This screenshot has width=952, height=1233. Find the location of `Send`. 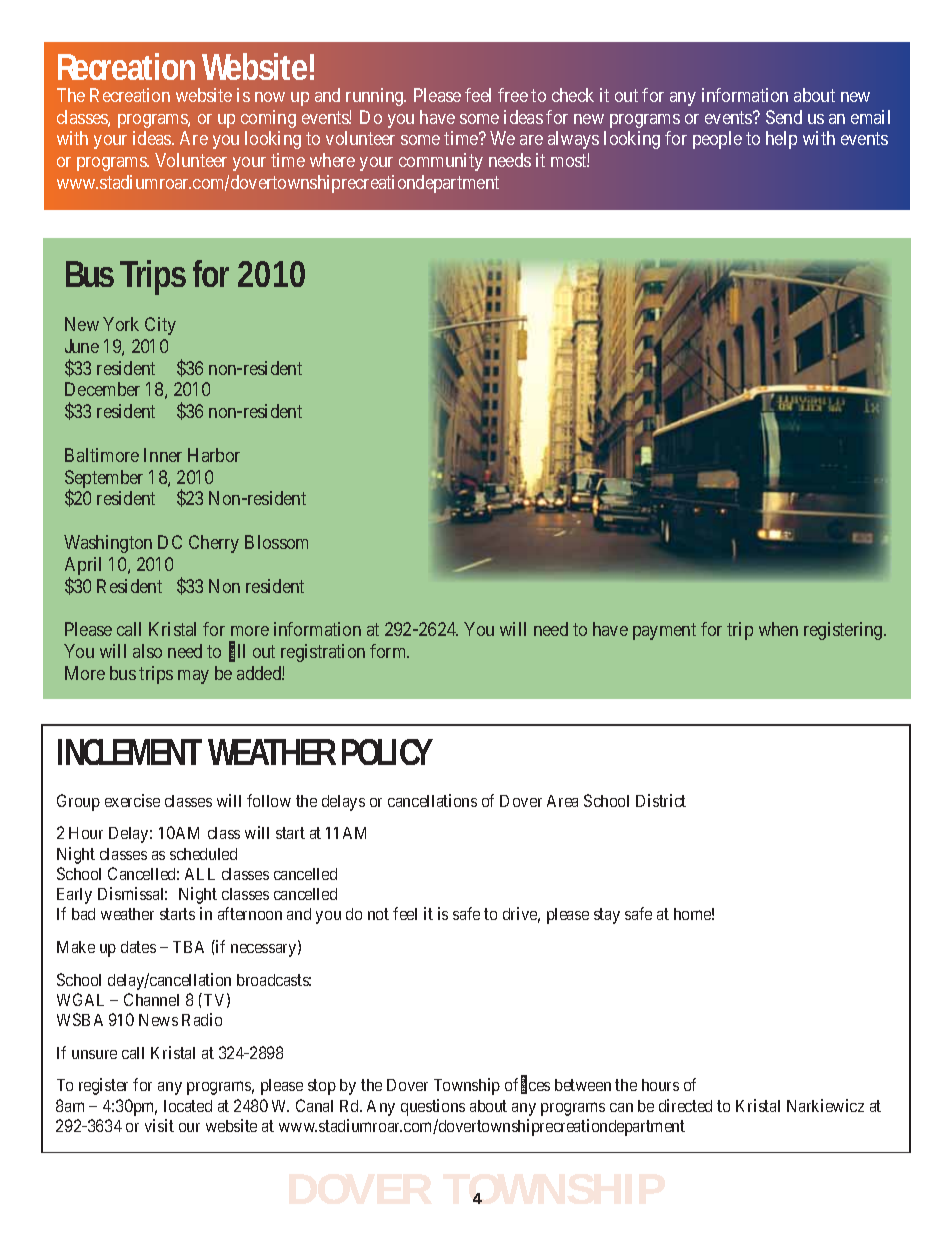

Send is located at coordinates (784, 117).
